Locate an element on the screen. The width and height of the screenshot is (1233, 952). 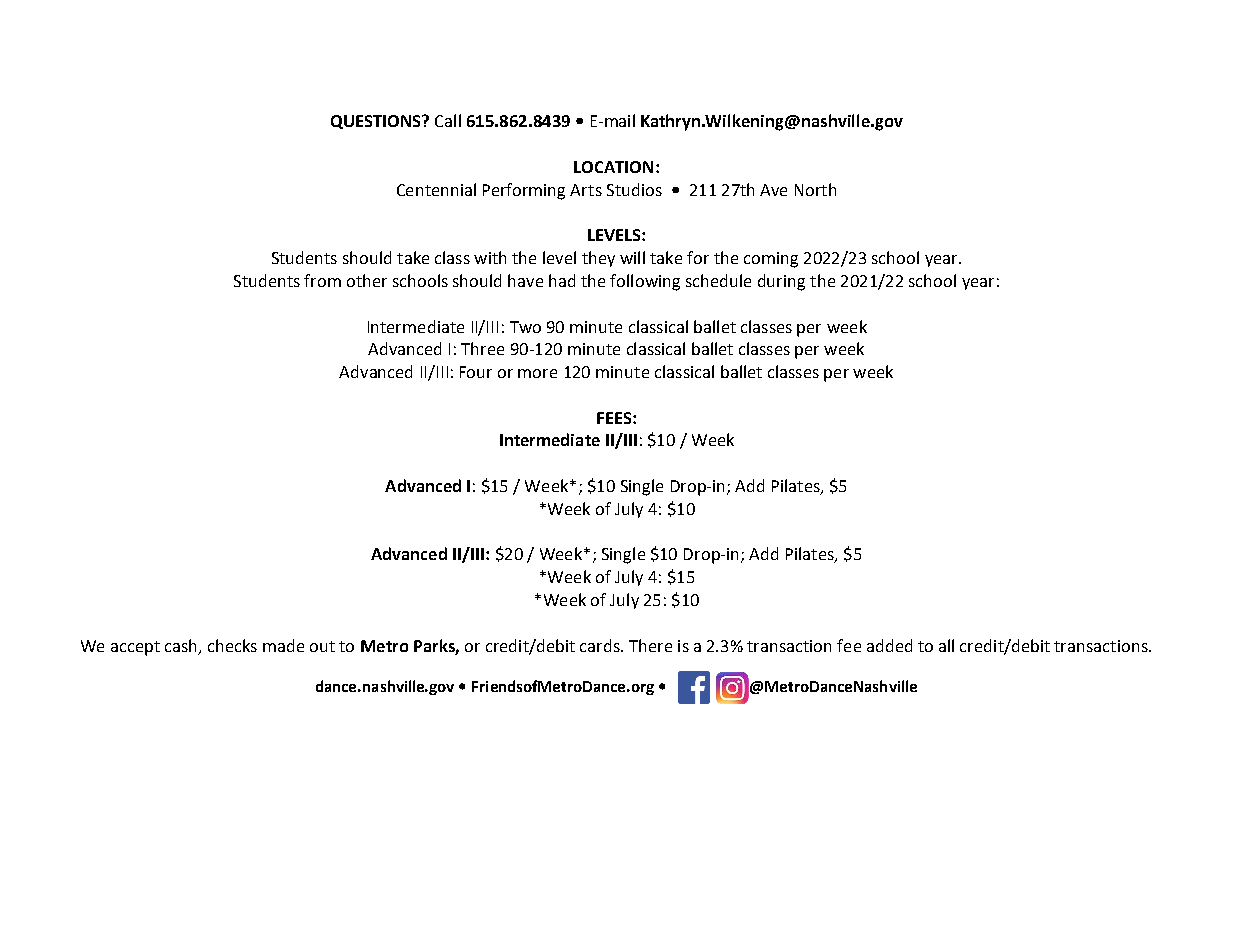
There is located at coordinates (650, 645).
